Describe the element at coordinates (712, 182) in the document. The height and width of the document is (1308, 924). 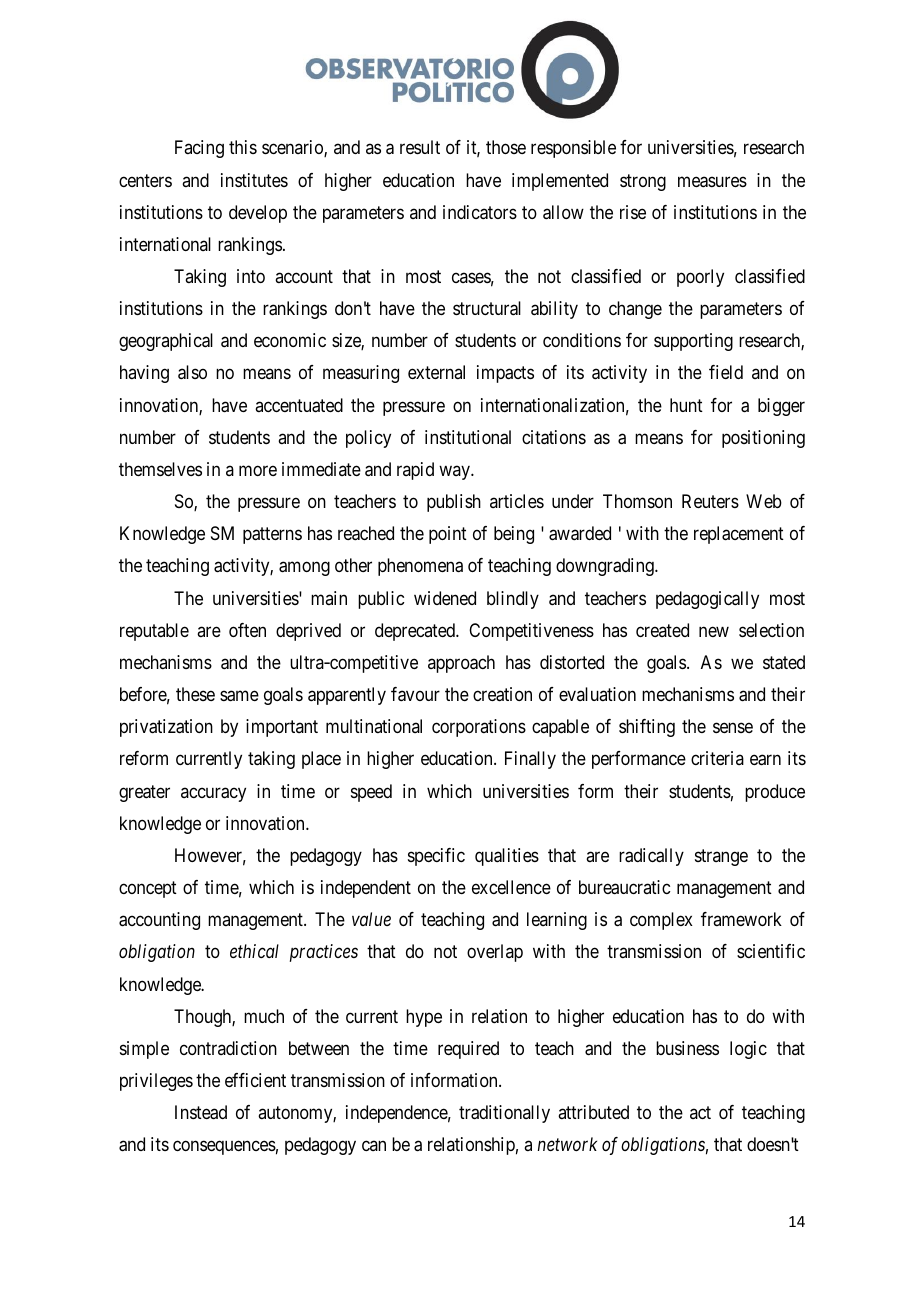
I see `measures` at that location.
